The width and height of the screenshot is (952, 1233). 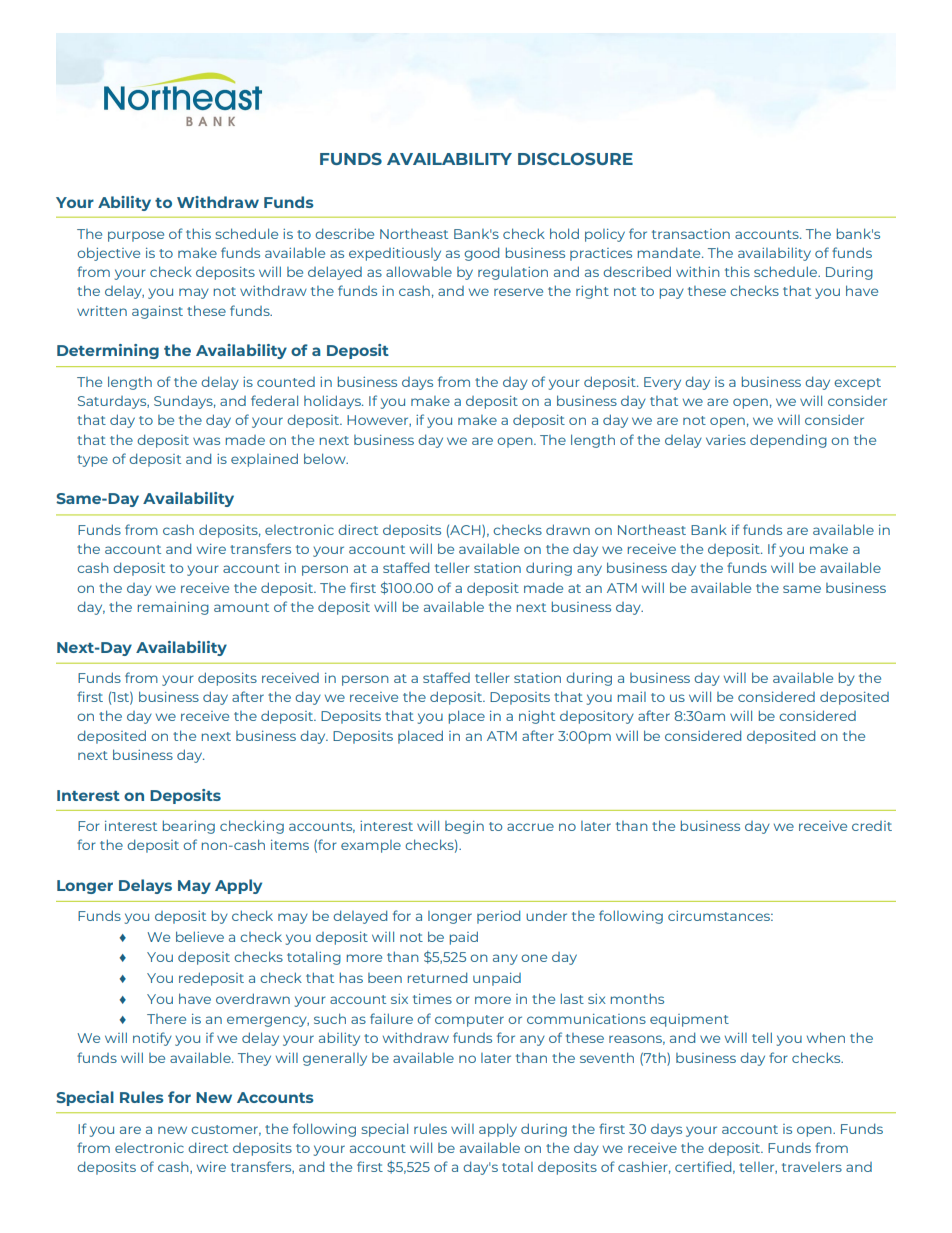 I want to click on customer, so click(x=226, y=1130).
